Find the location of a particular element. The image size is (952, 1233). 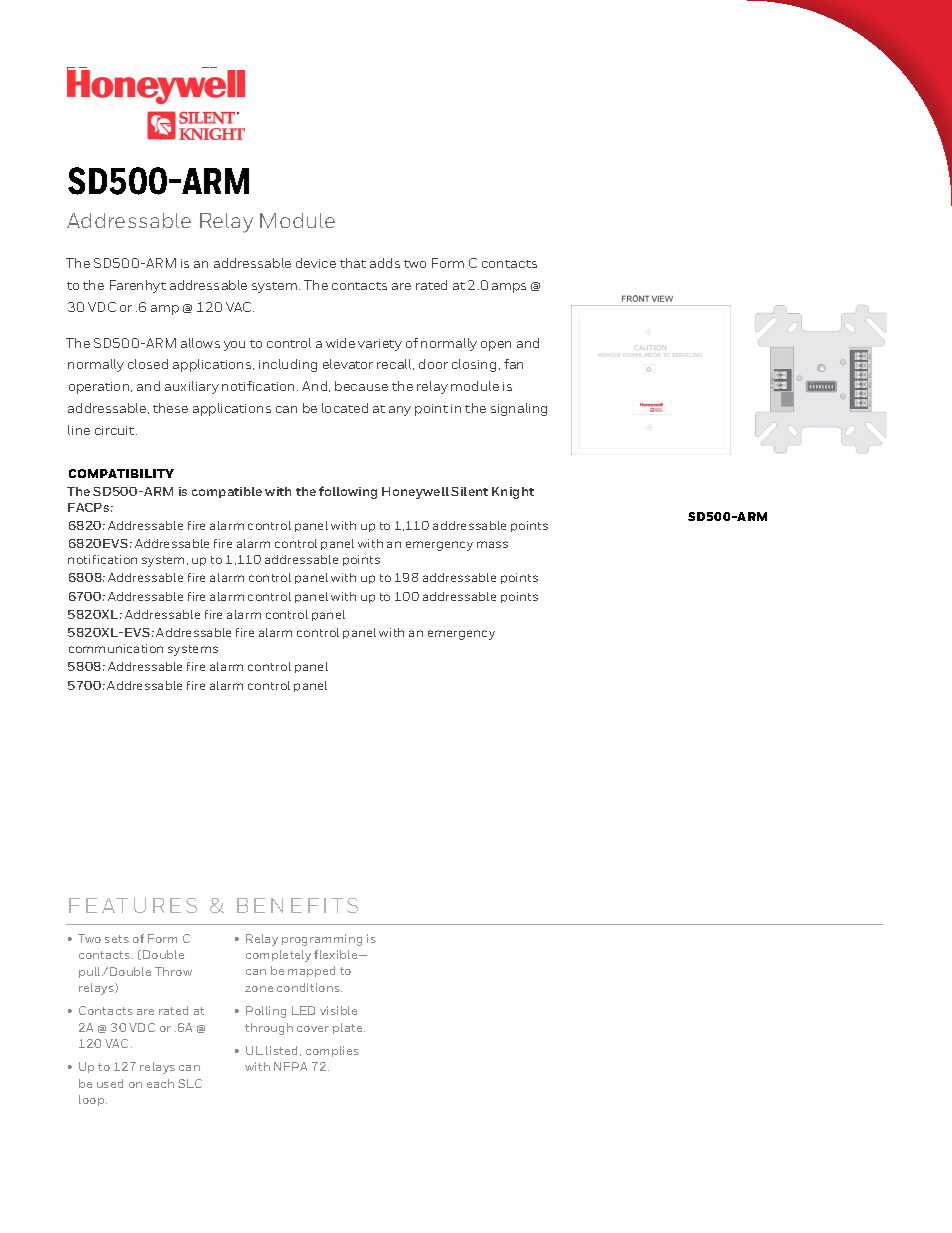

mass is located at coordinates (492, 544).
